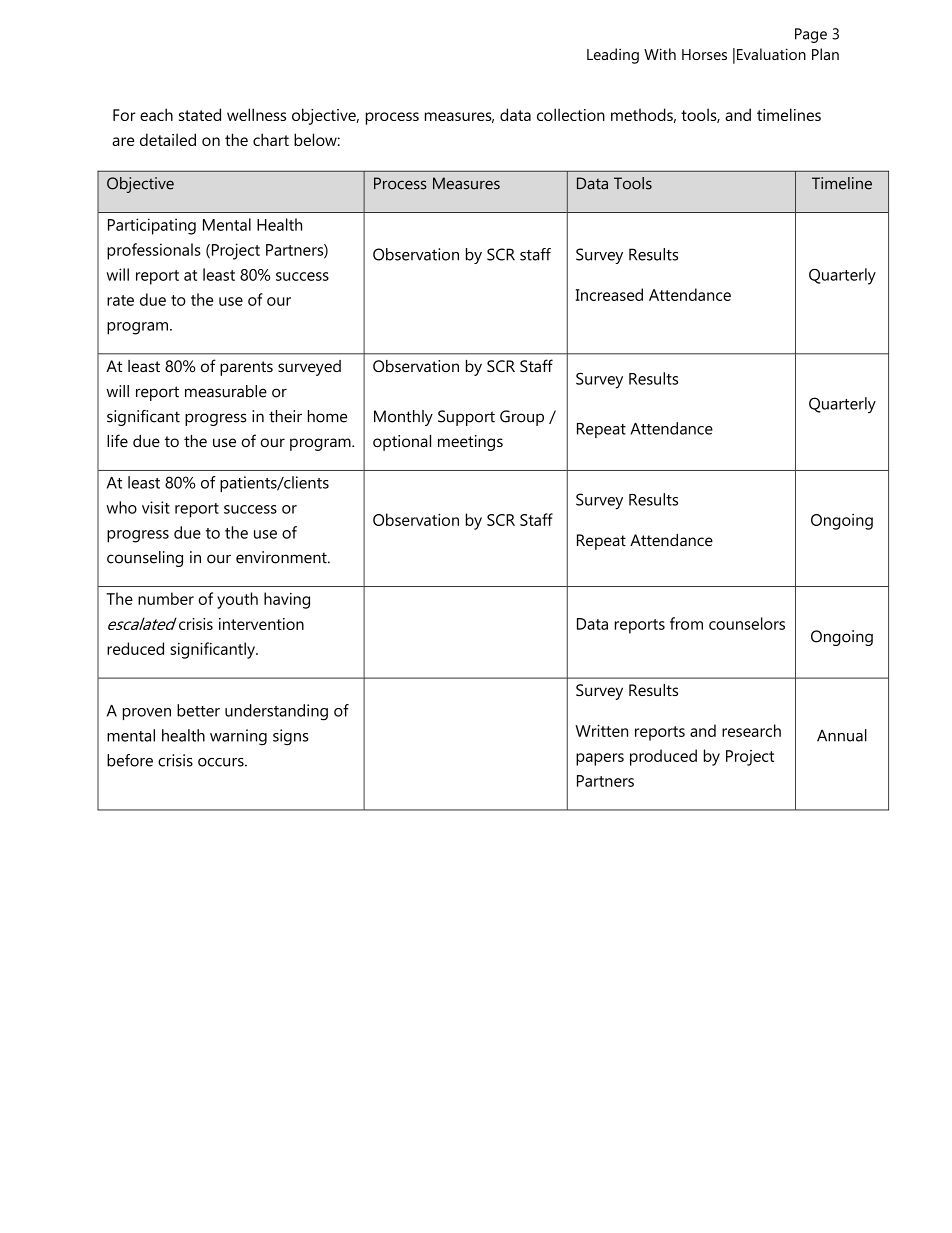  Describe the element at coordinates (613, 56) in the screenshot. I see `Leading` at that location.
